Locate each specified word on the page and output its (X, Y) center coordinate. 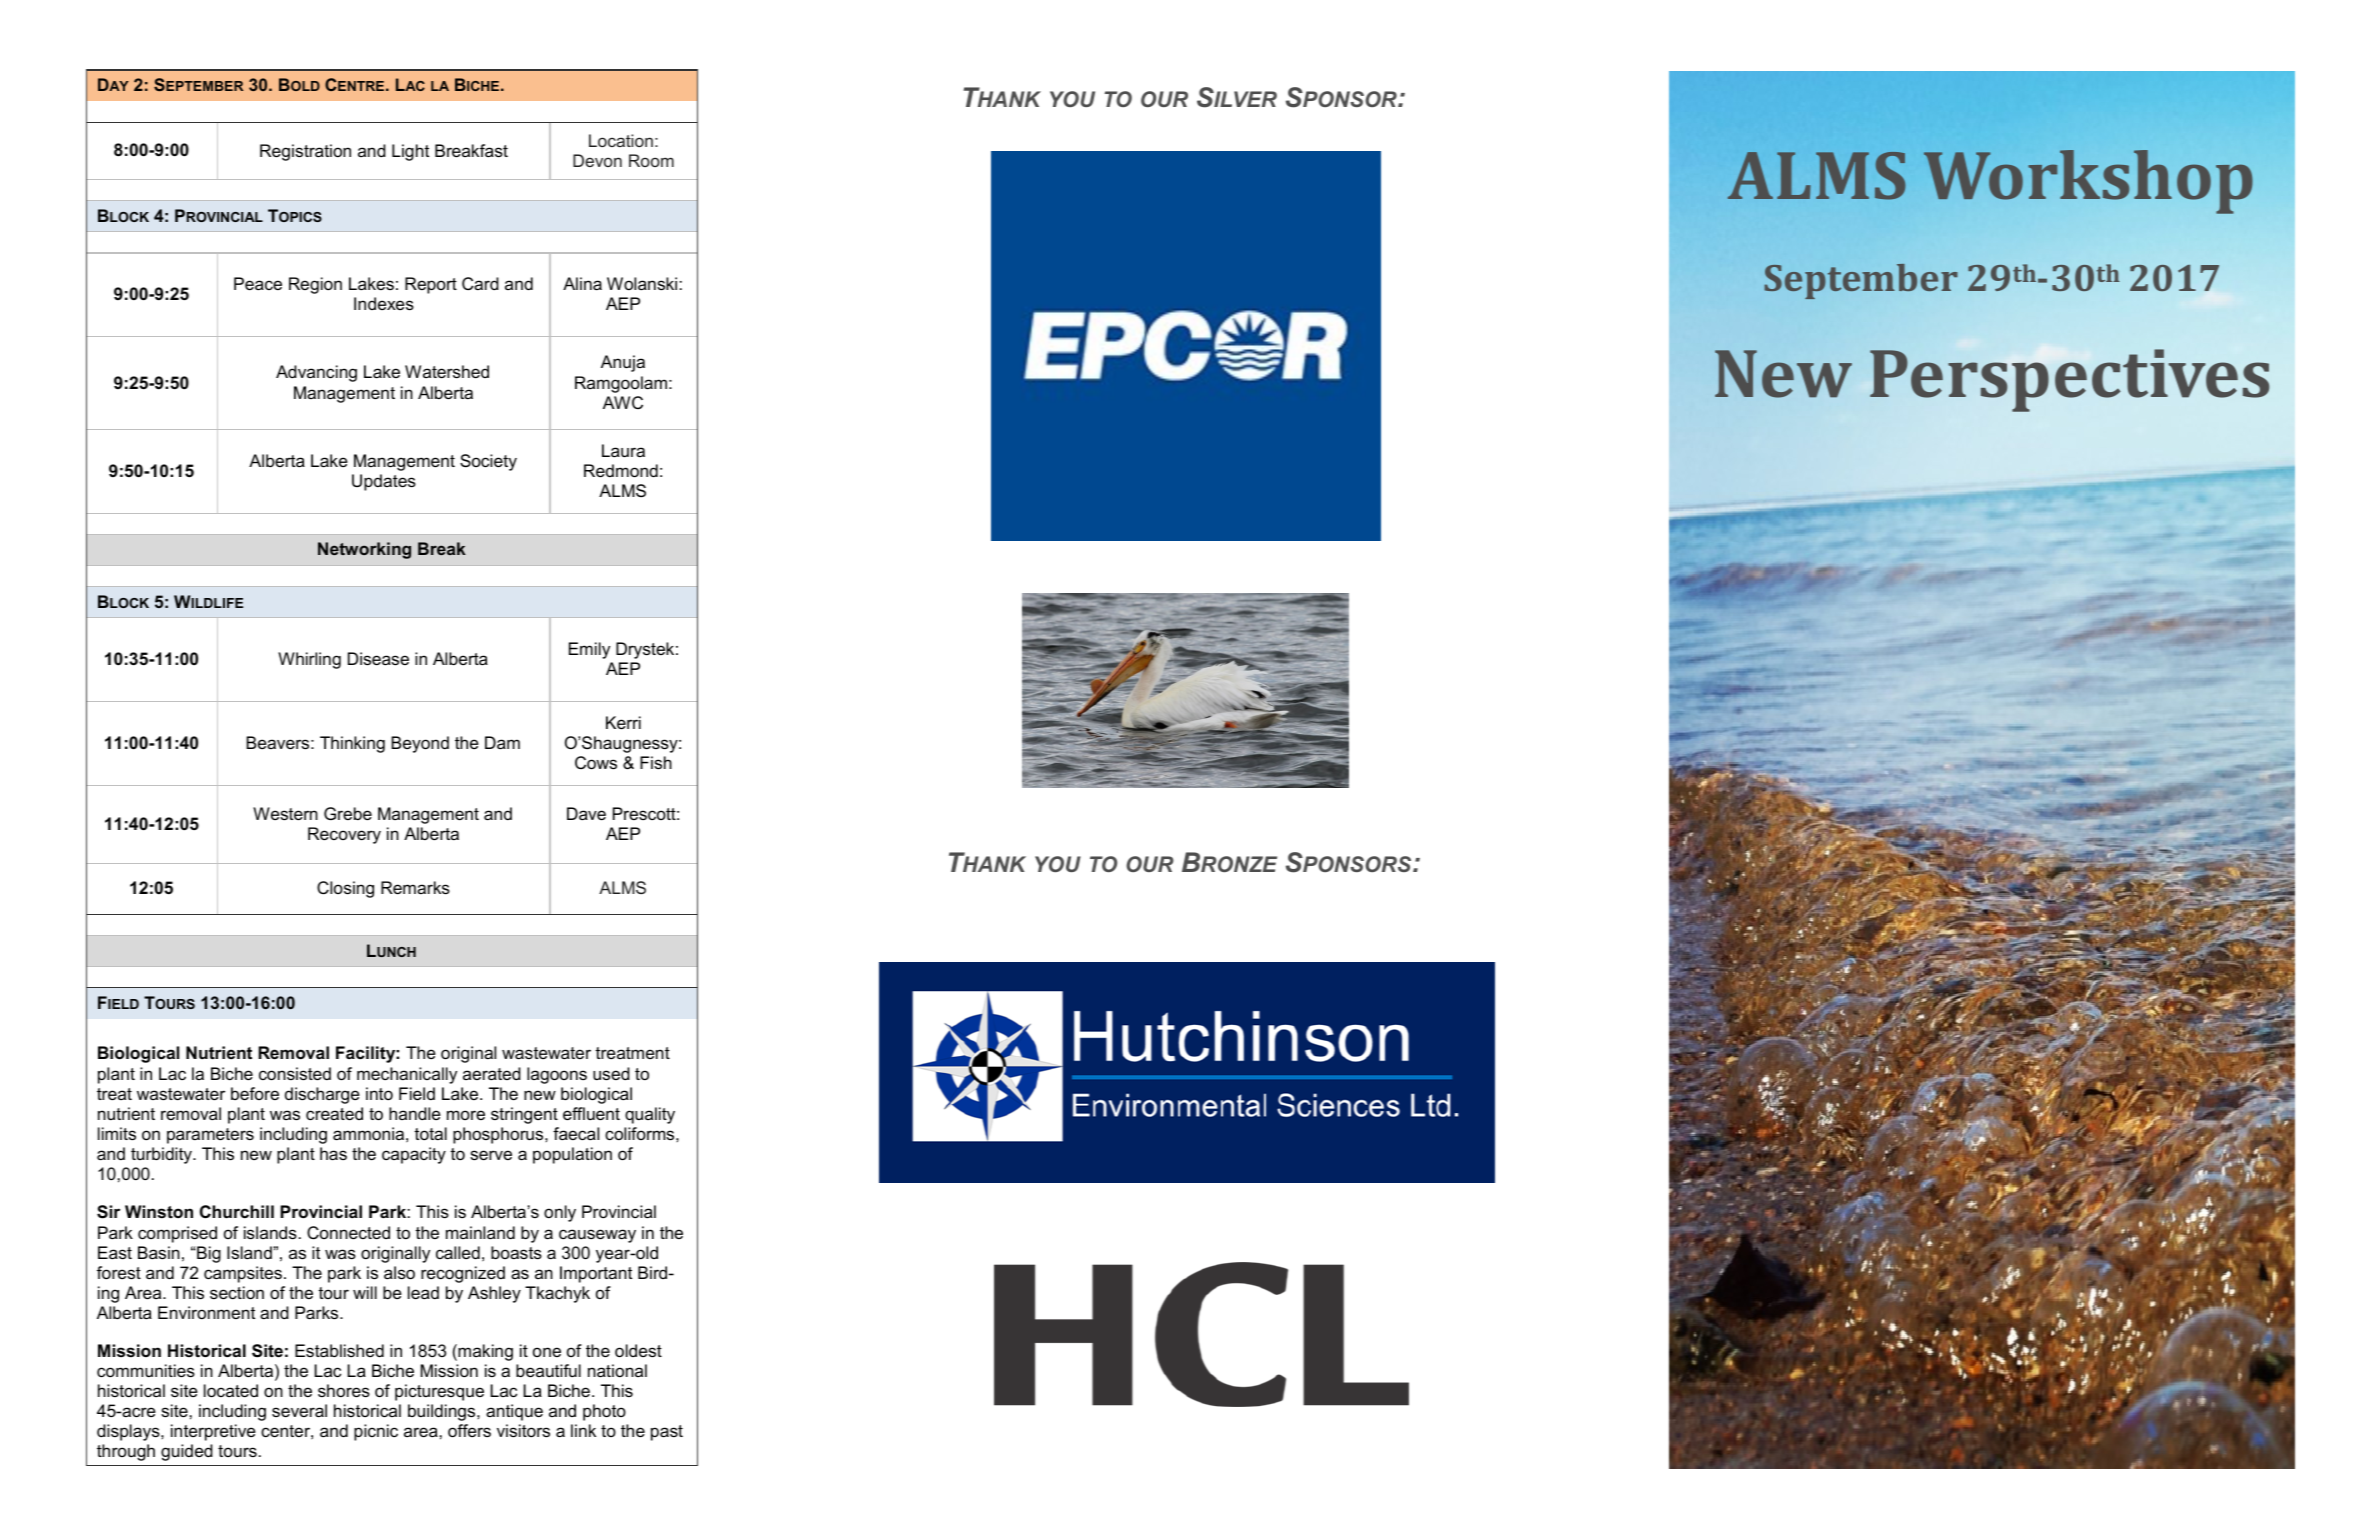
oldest (638, 1351)
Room (651, 160)
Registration (305, 152)
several (299, 1411)
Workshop (2088, 182)
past (667, 1433)
